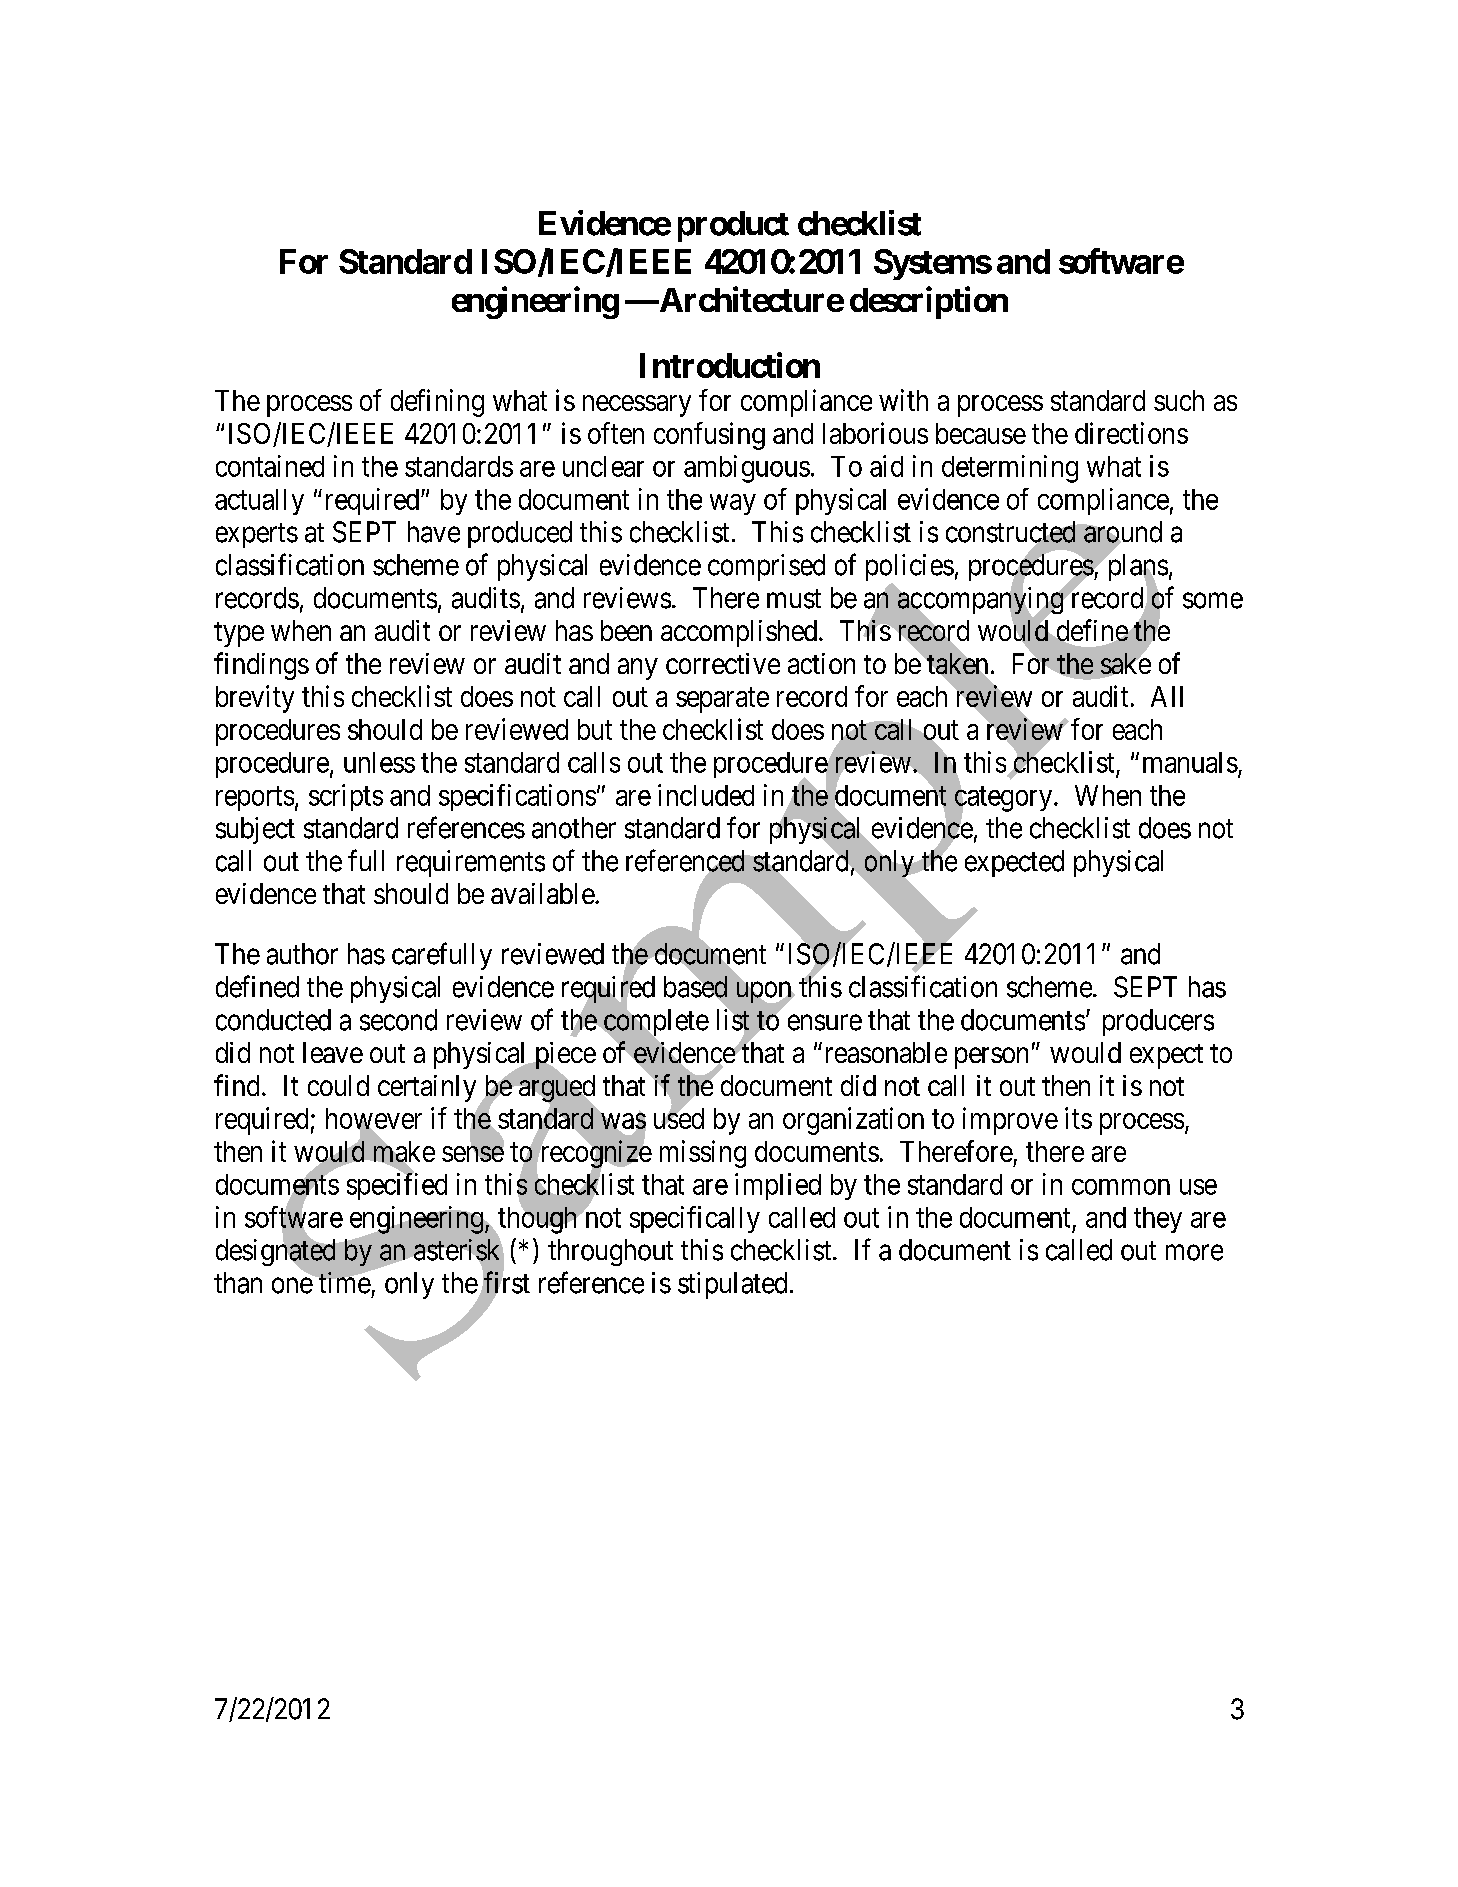 This page has height=1887, width=1458. What do you see at coordinates (1158, 1022) in the page?
I see `producers` at bounding box center [1158, 1022].
